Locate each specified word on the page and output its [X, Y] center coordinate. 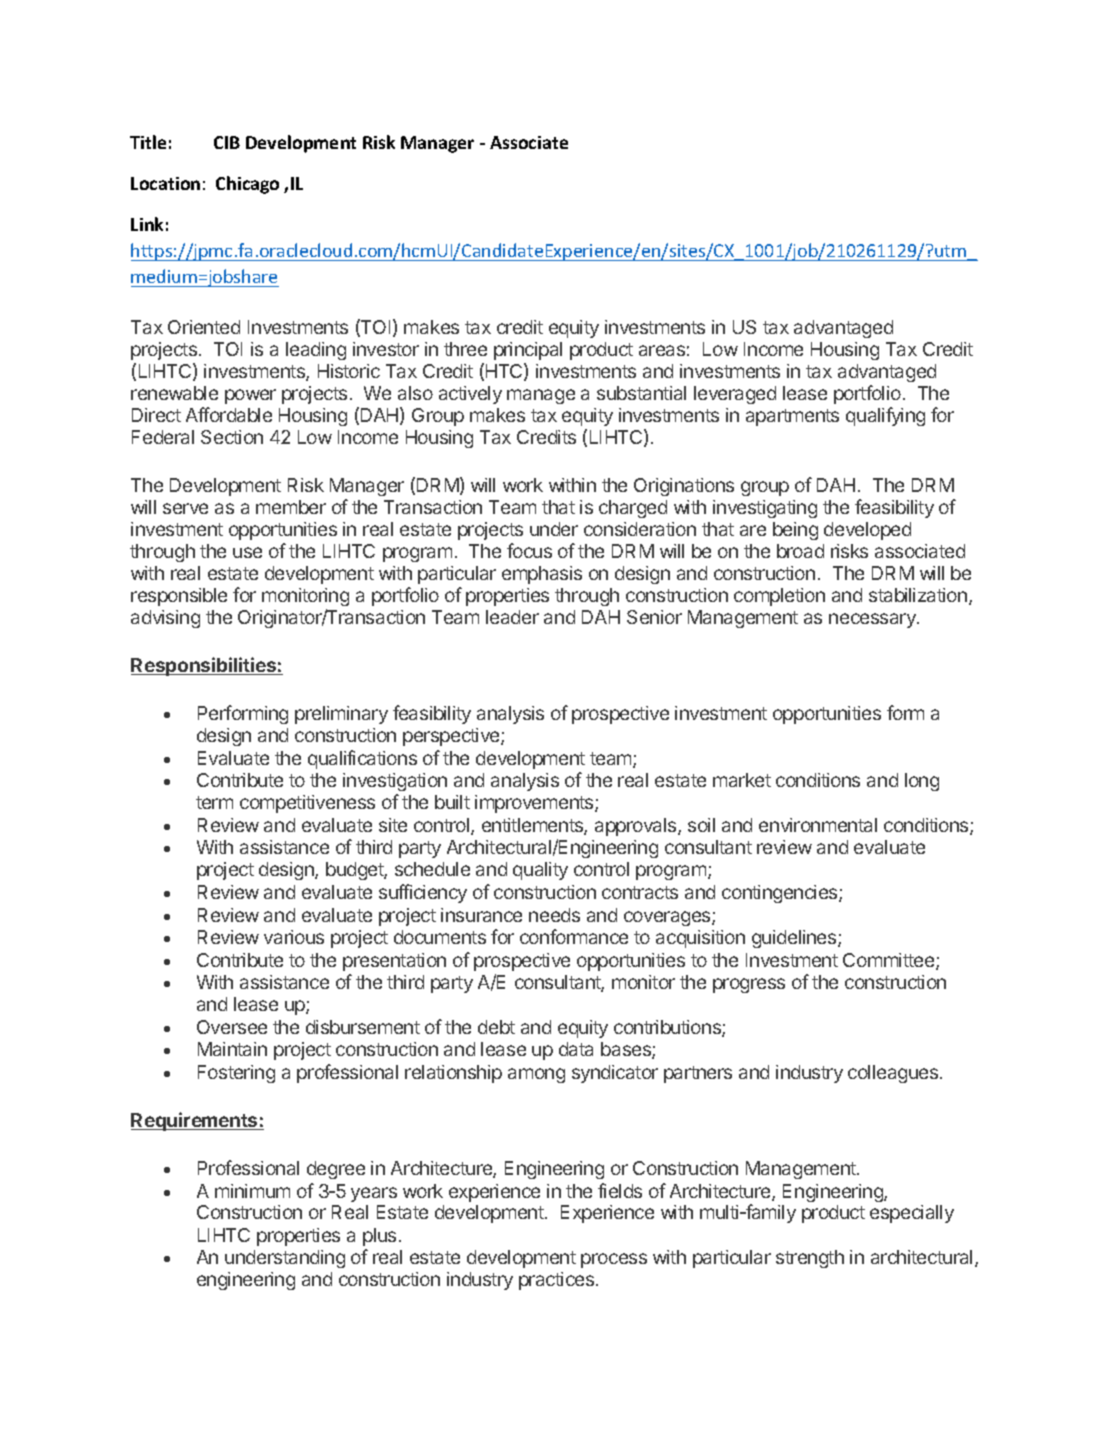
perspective [452, 737]
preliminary [341, 715]
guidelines [795, 939]
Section [232, 437]
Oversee [232, 1027]
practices [556, 1281]
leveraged [735, 395]
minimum [252, 1191]
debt [496, 1027]
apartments [792, 417]
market [742, 780]
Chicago [247, 185]
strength [810, 1259]
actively [470, 395]
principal [528, 351]
